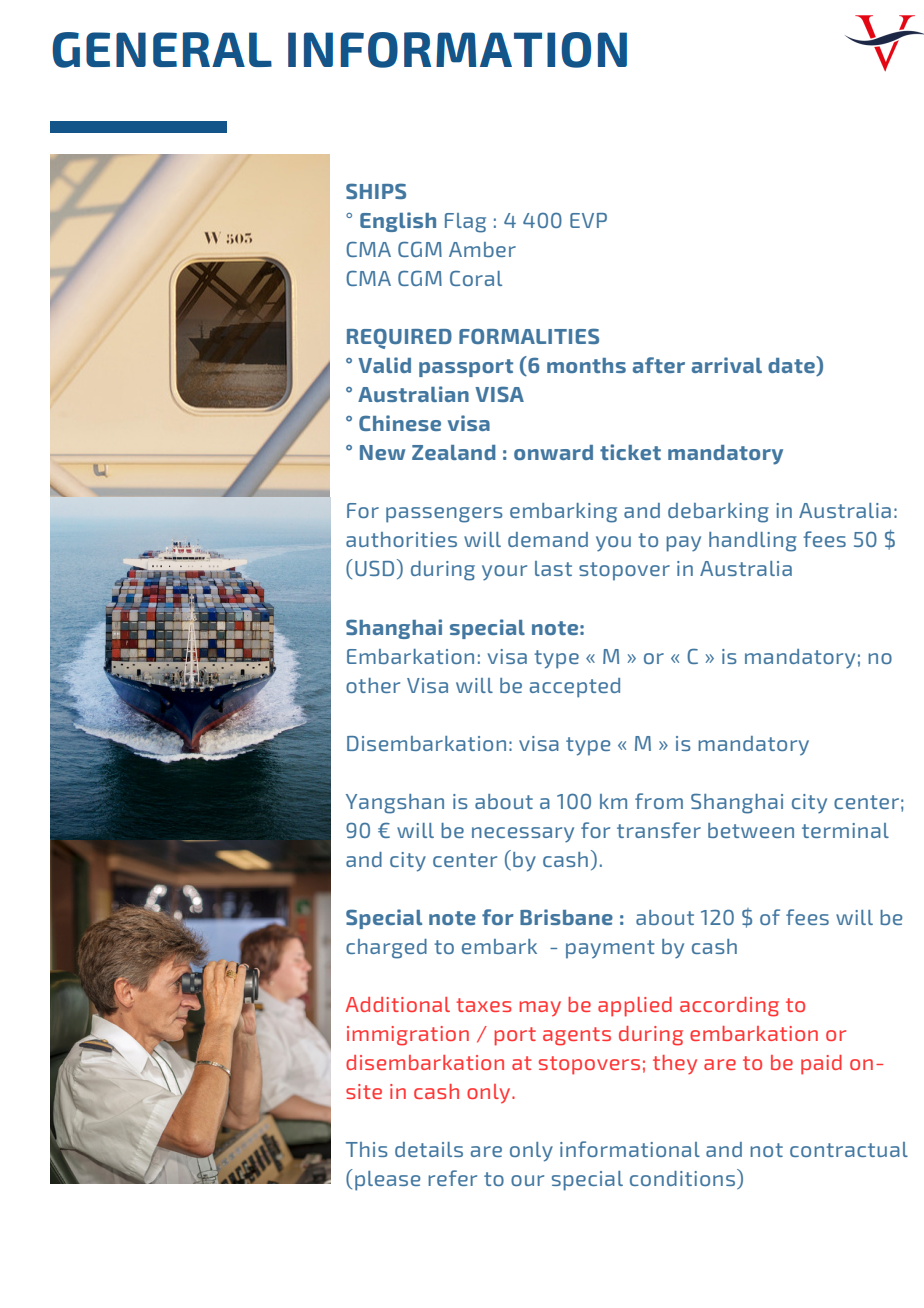  What do you see at coordinates (523, 835) in the screenshot?
I see `necessary` at bounding box center [523, 835].
